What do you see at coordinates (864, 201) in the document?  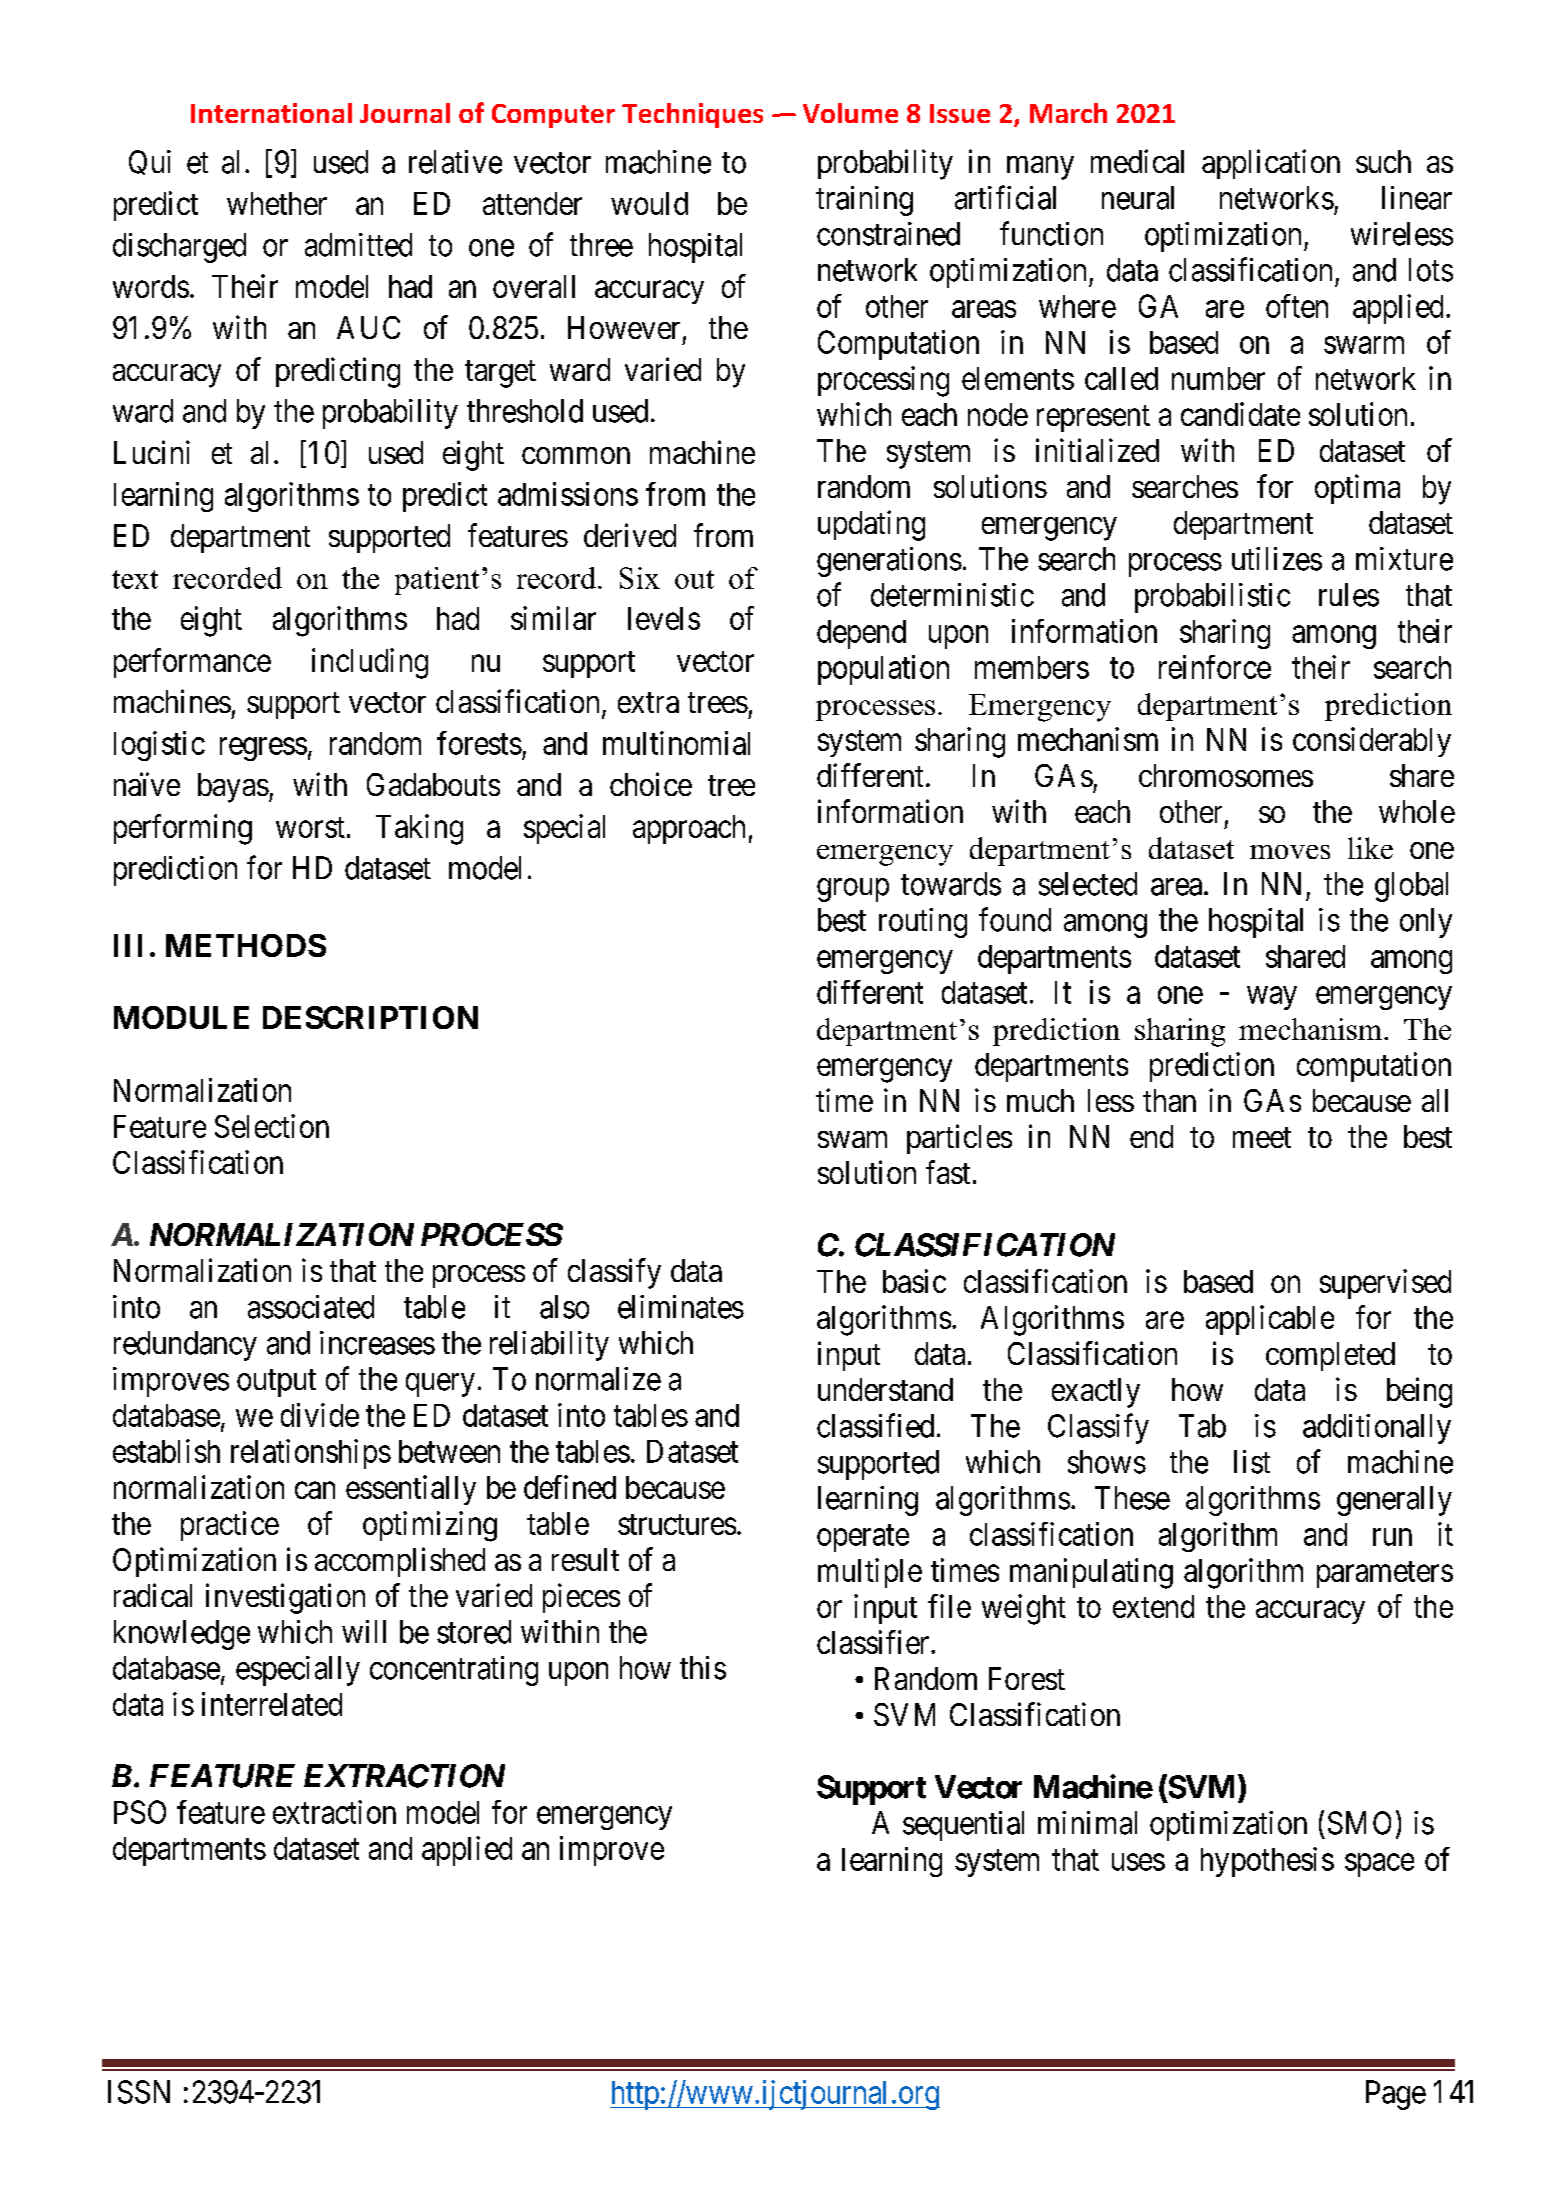 I see `training` at bounding box center [864, 201].
